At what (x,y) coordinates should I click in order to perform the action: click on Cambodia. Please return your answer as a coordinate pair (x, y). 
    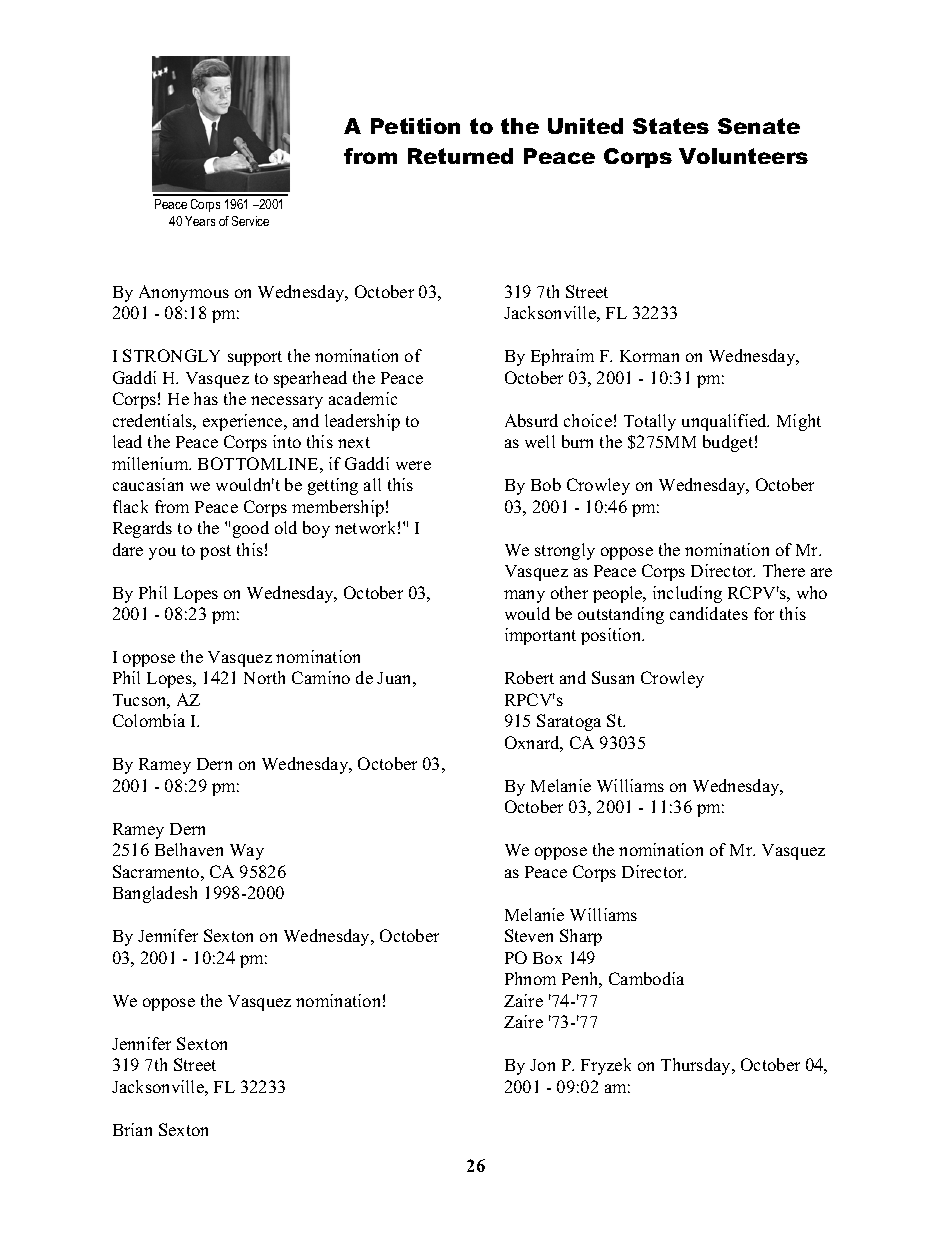
    Looking at the image, I should click on (646, 978).
